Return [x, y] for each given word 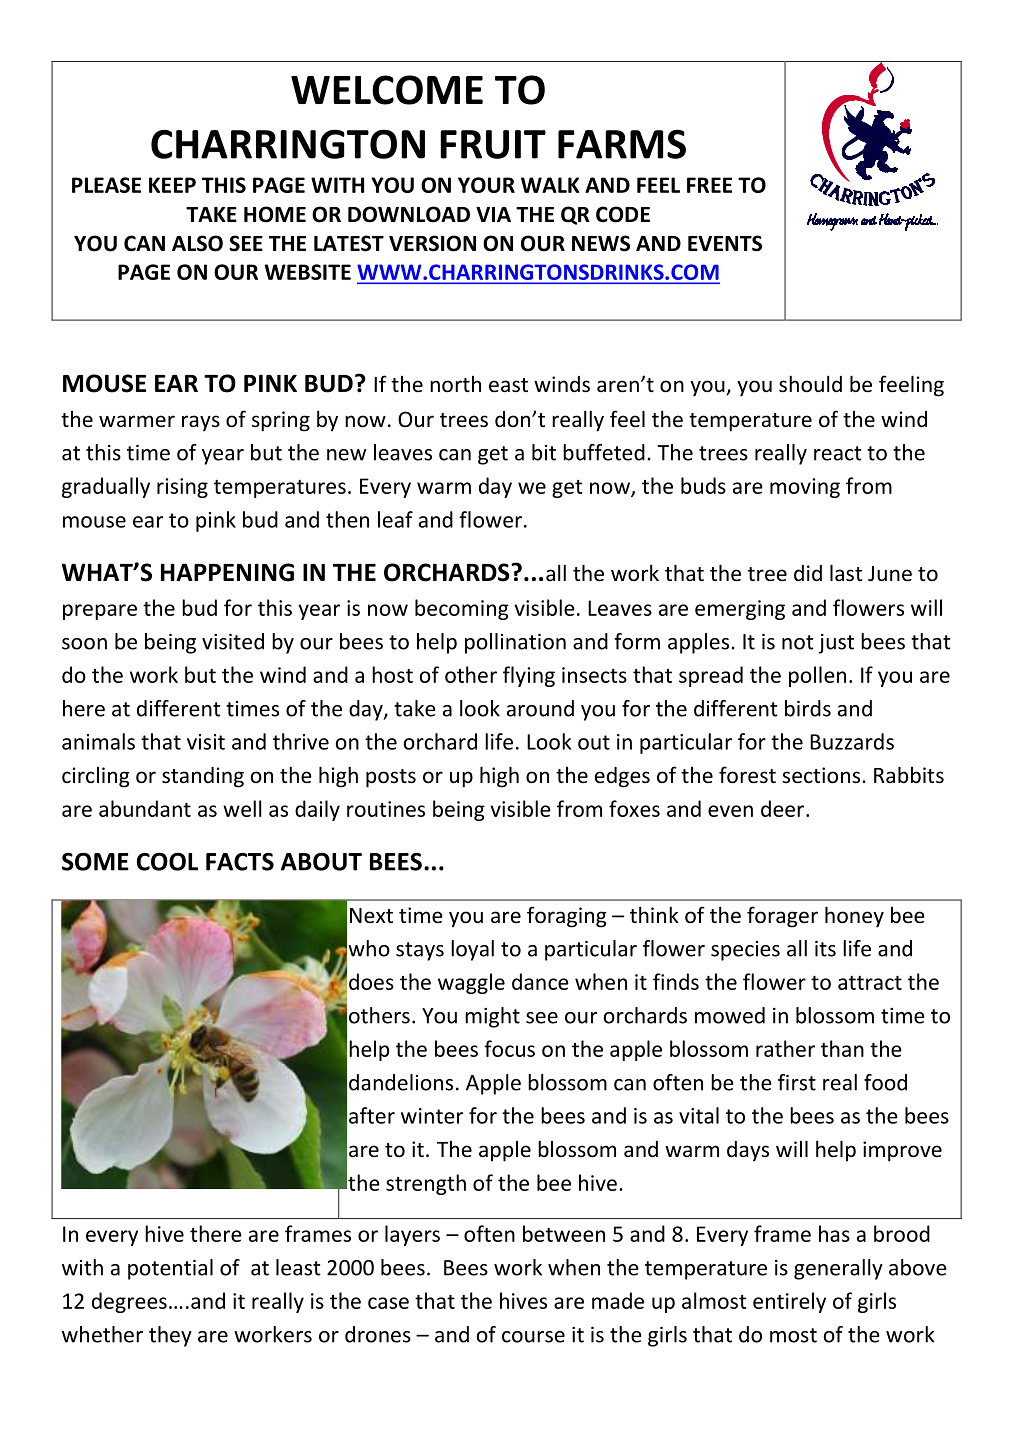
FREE [709, 185]
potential [170, 1269]
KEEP [172, 185]
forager [782, 917]
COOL [167, 862]
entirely [789, 1302]
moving [805, 488]
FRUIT [493, 144]
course [533, 1337]
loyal [472, 950]
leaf [395, 519]
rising [182, 488]
